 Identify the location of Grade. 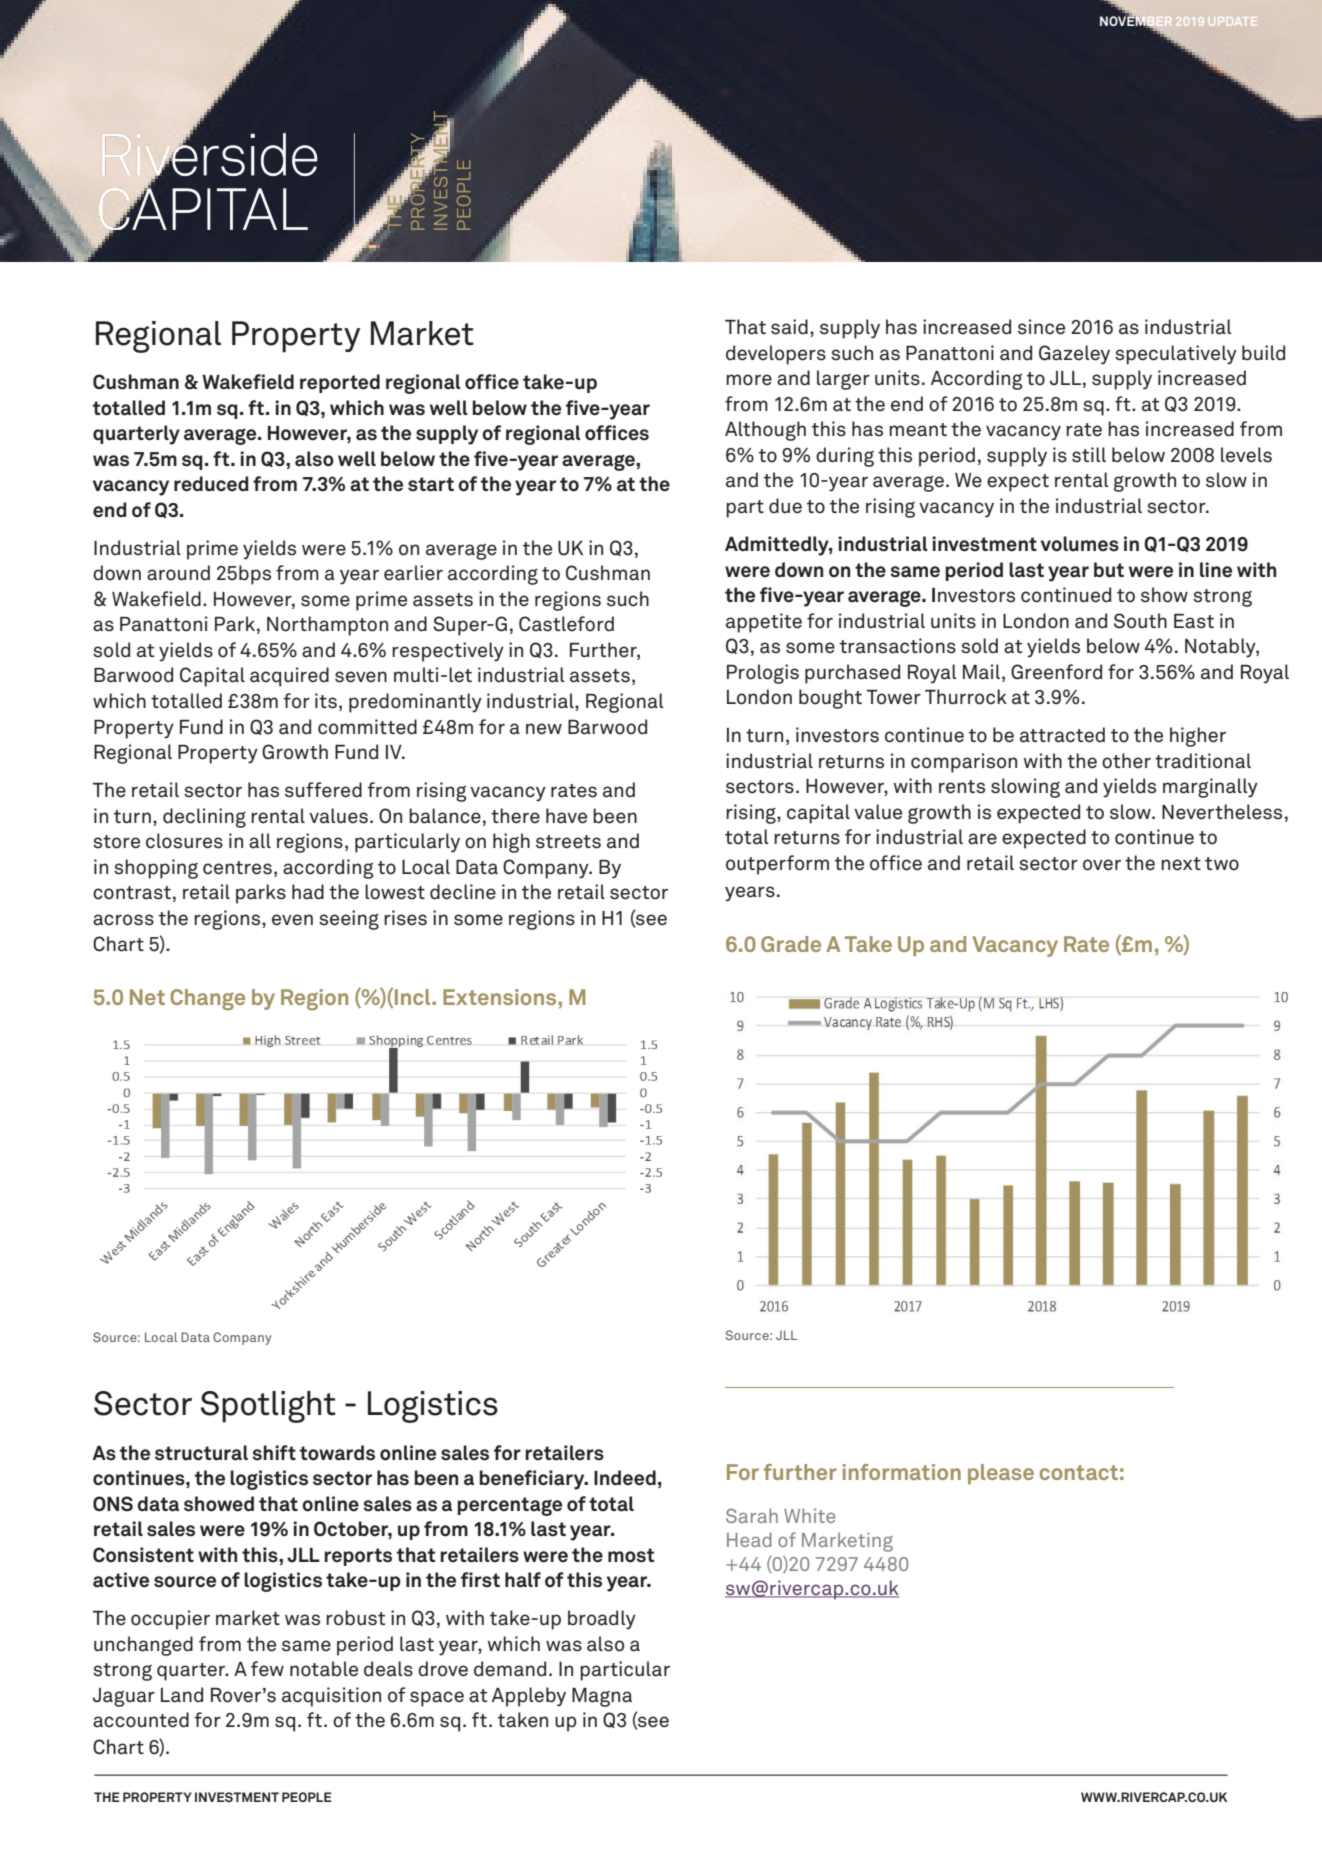
(791, 944).
